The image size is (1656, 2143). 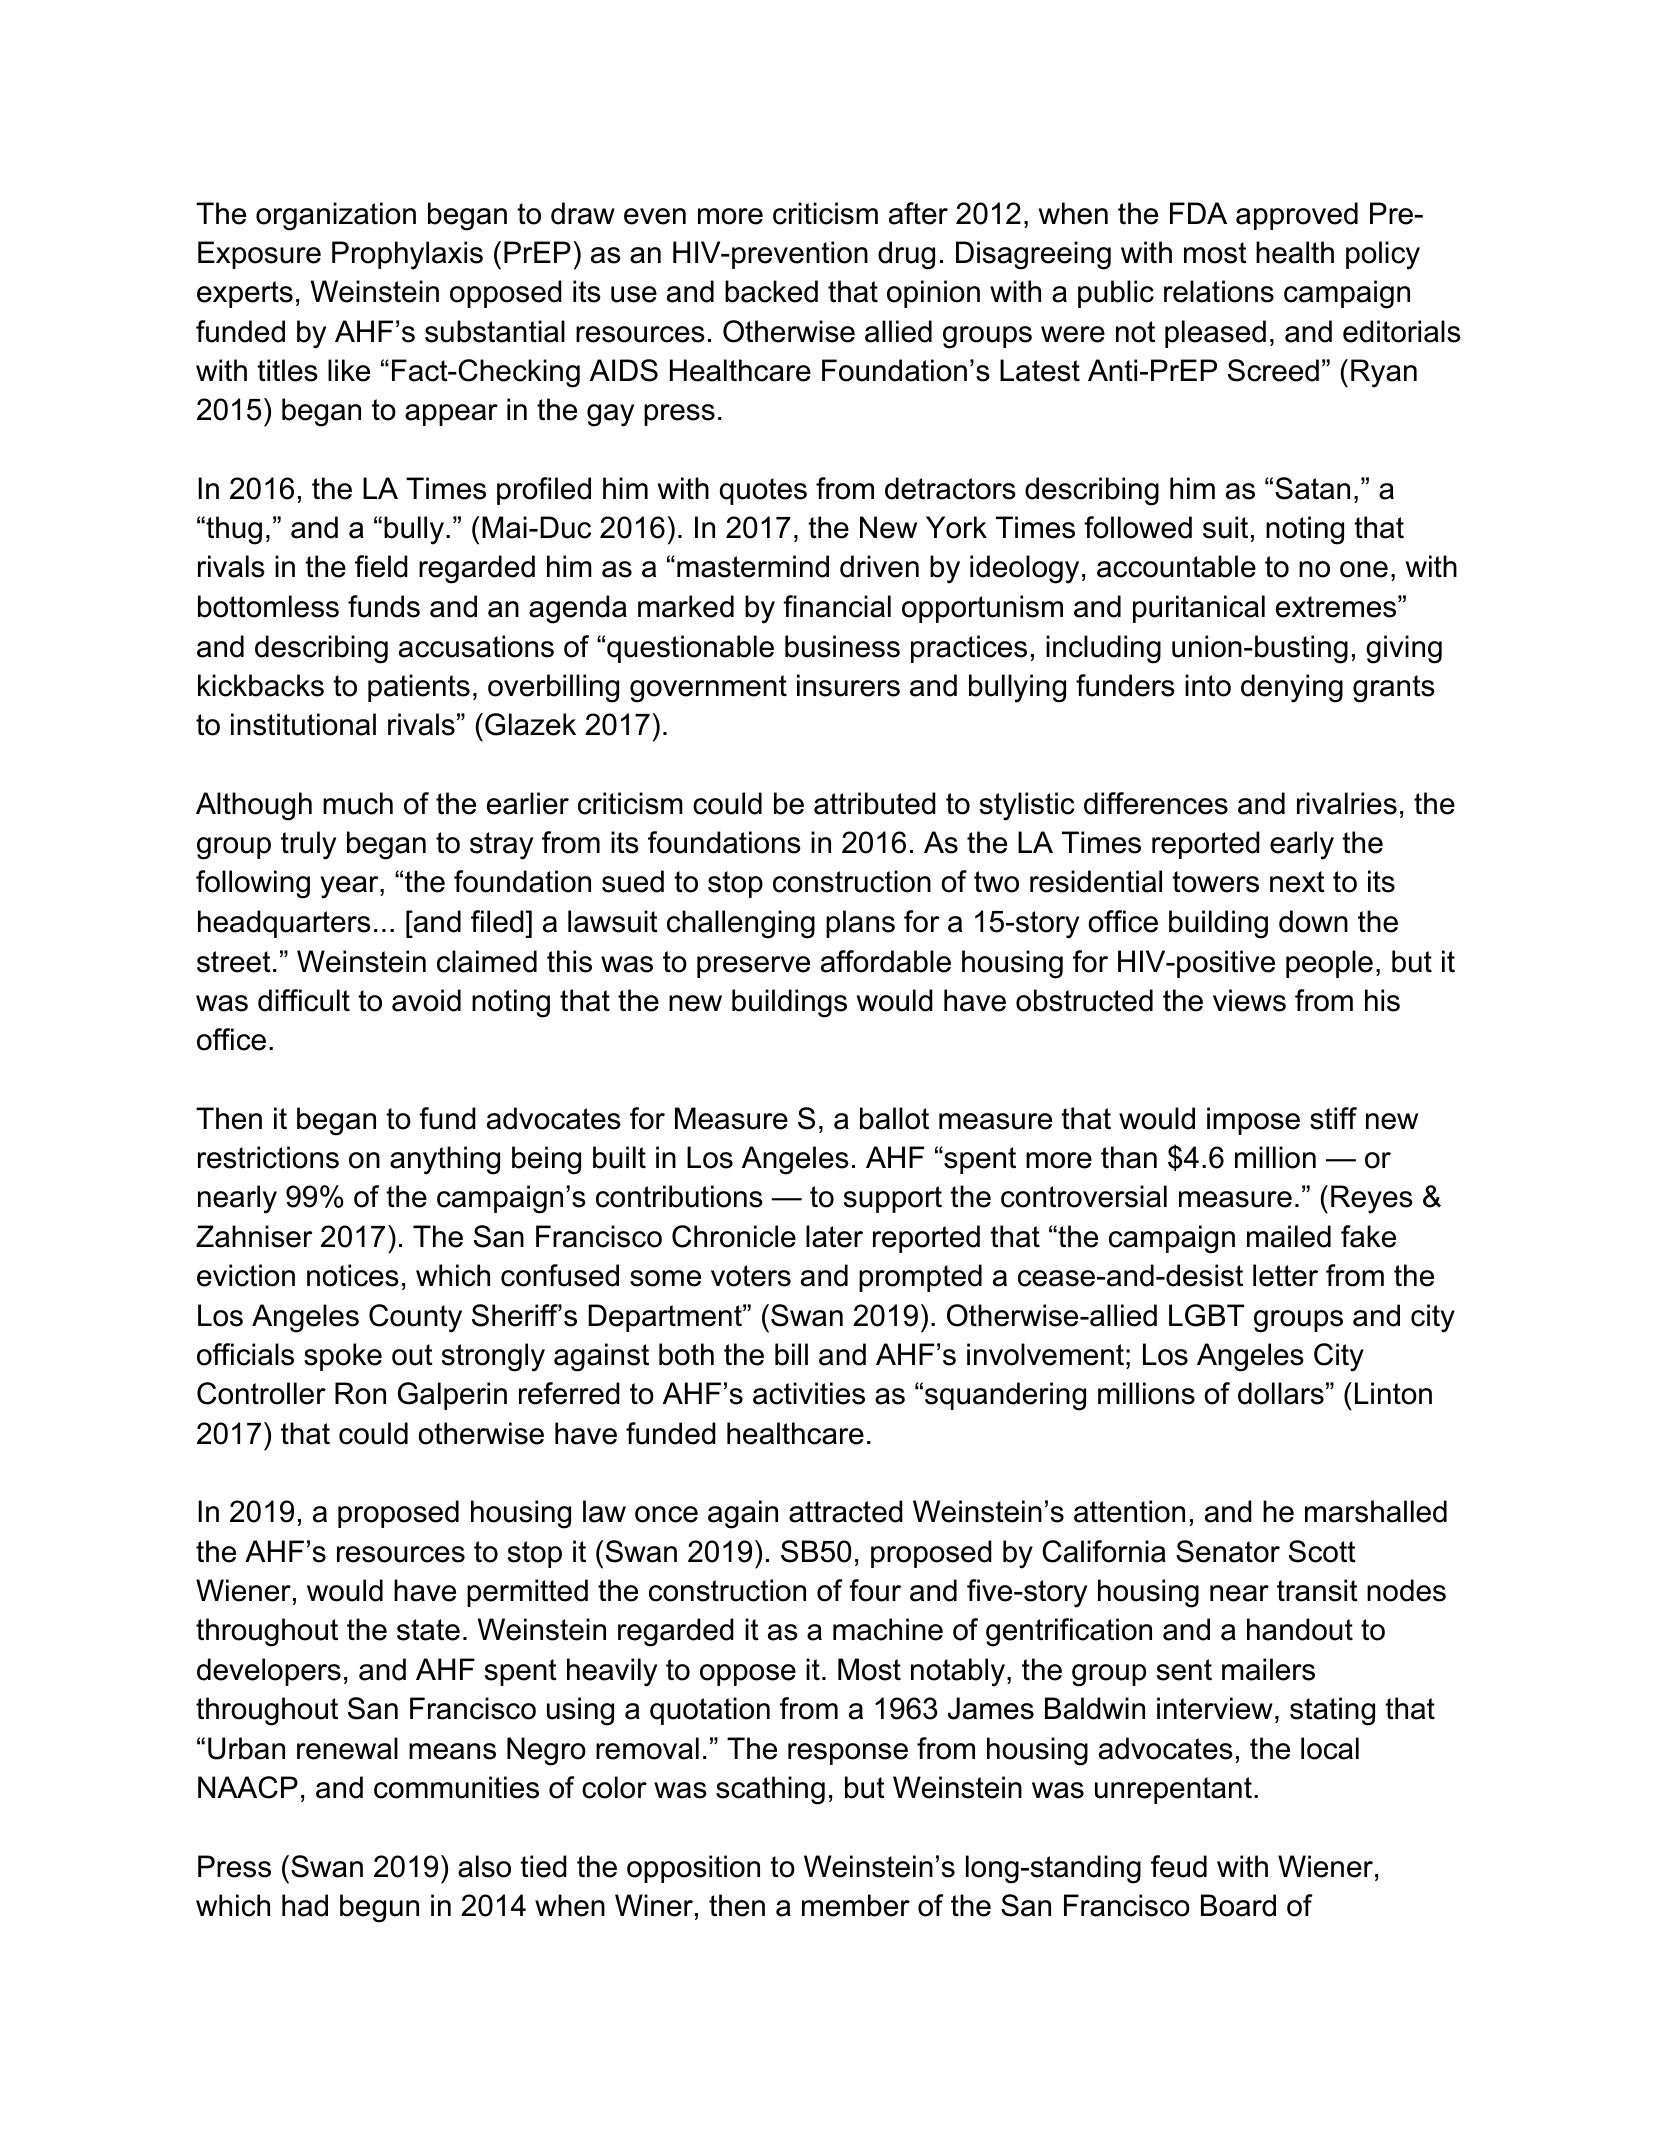 What do you see at coordinates (856, 1905) in the document?
I see `member` at bounding box center [856, 1905].
